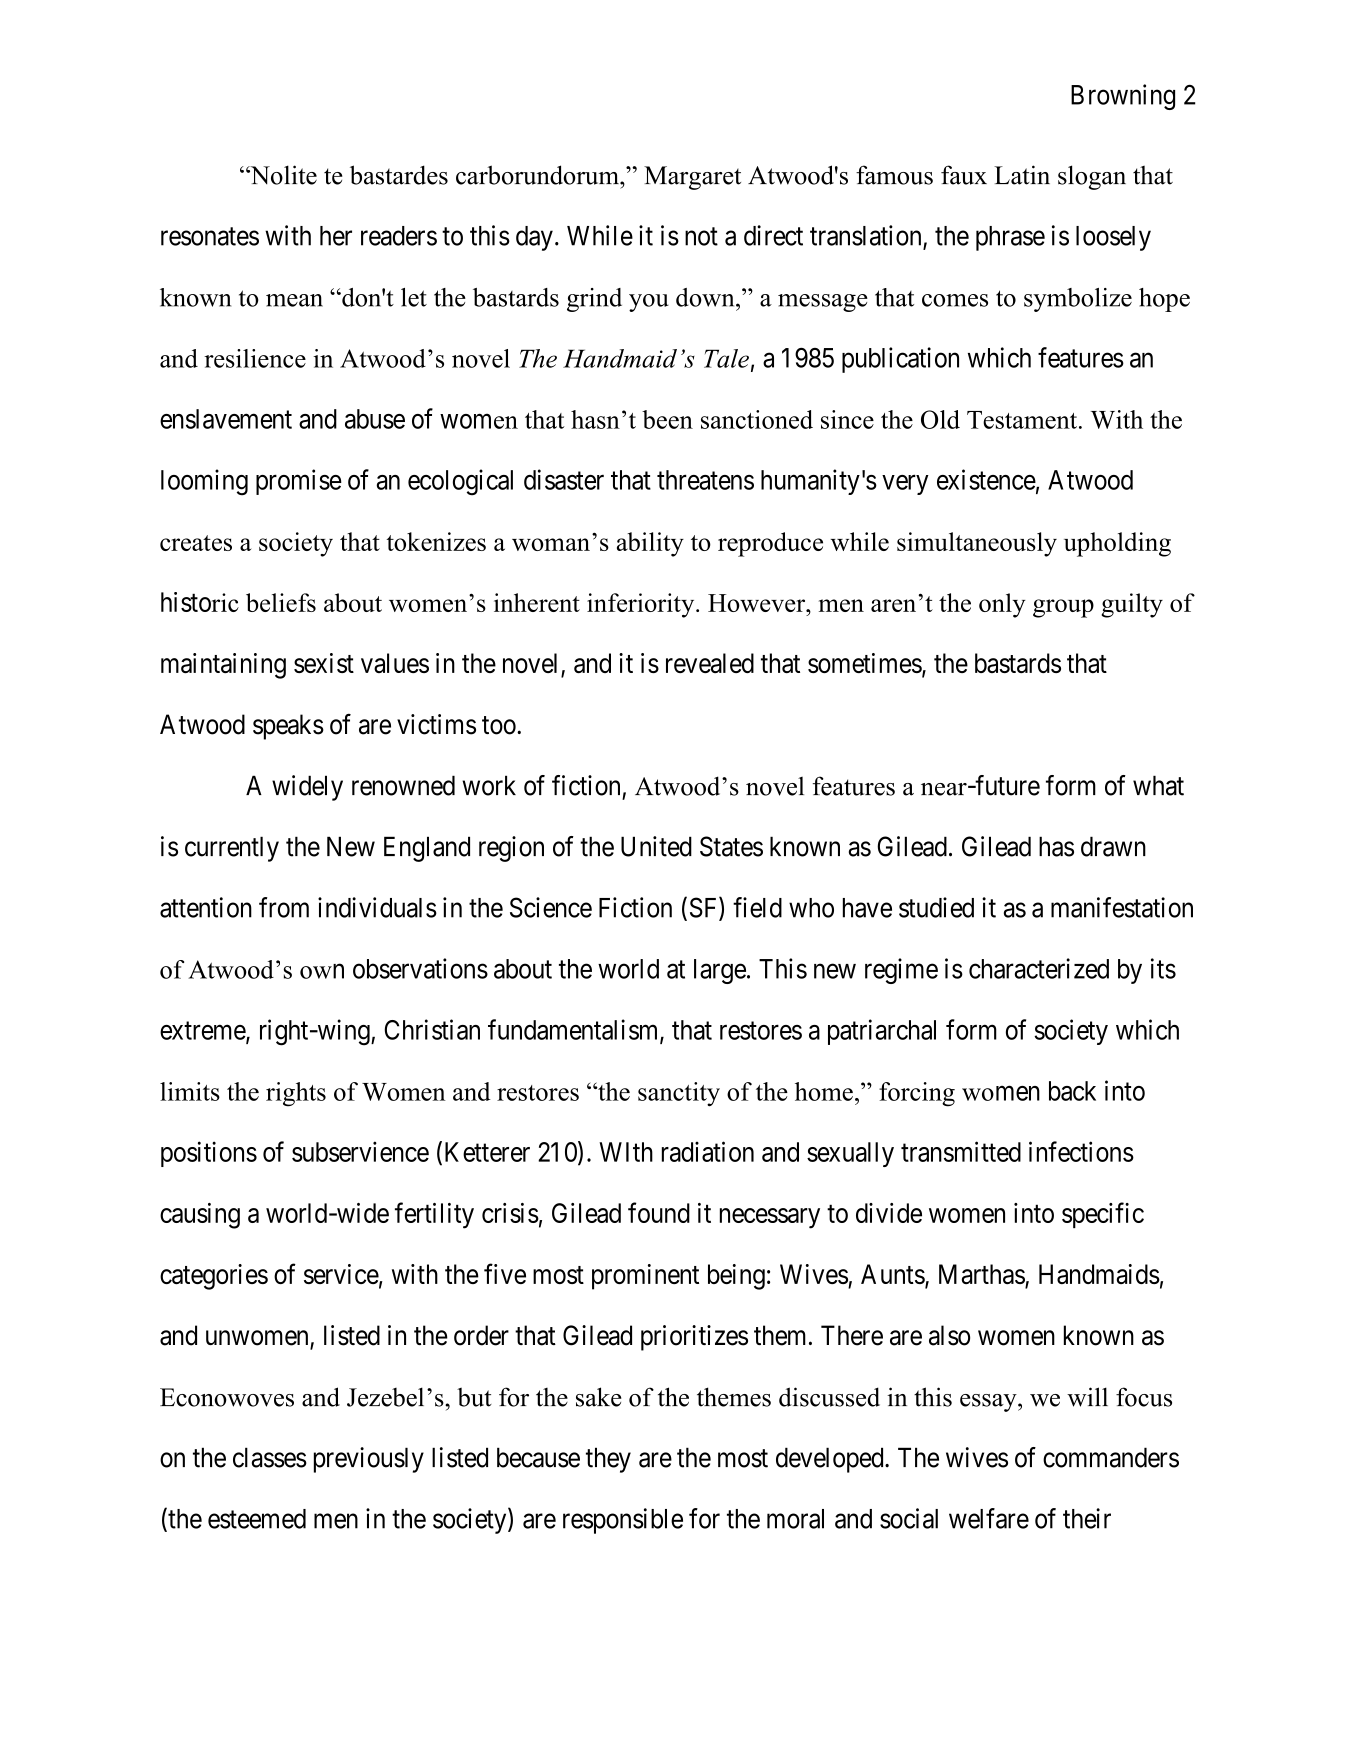  What do you see at coordinates (1113, 846) in the screenshot?
I see `drawn` at bounding box center [1113, 846].
